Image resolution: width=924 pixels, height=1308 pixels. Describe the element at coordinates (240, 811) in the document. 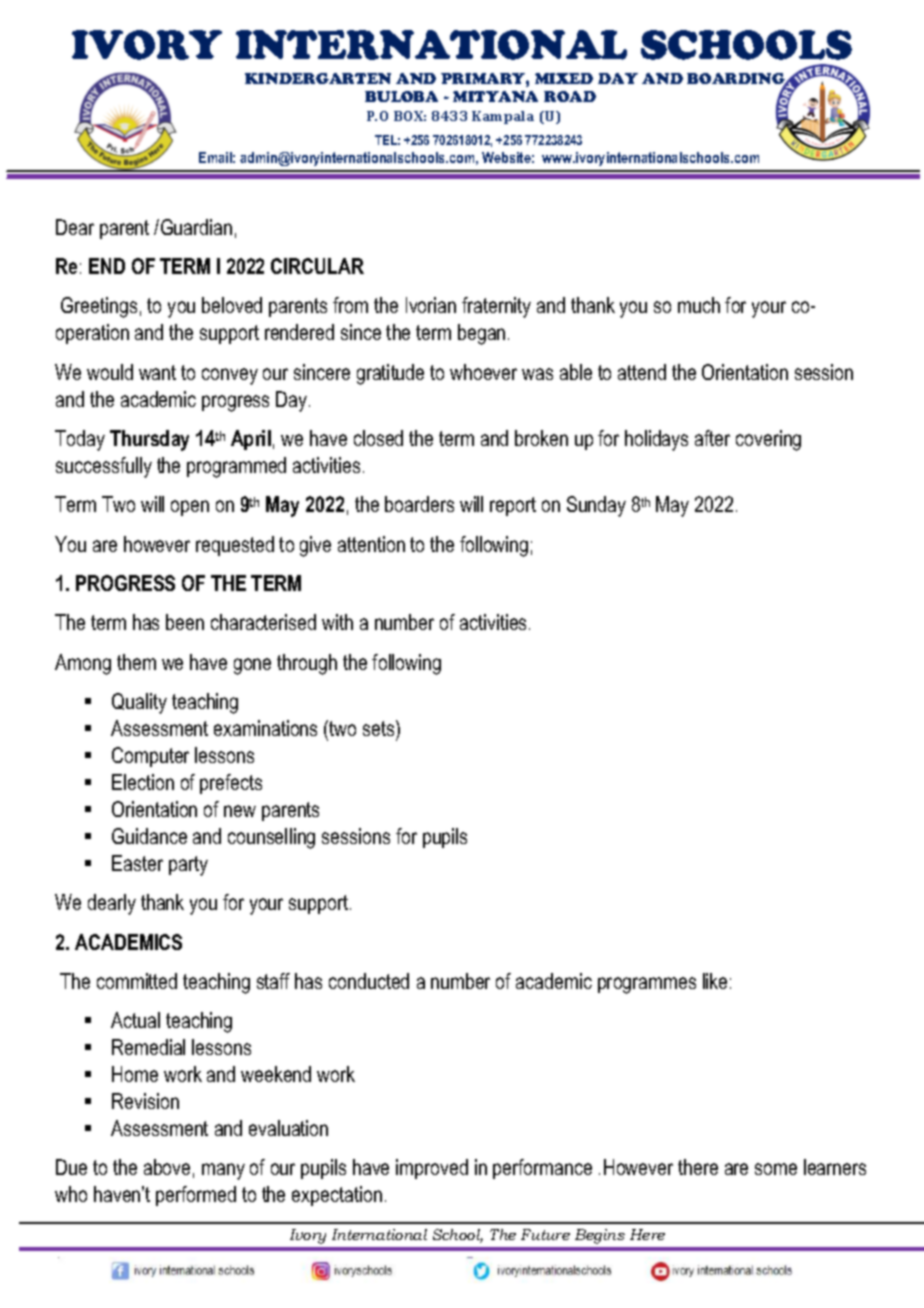

I see `new` at that location.
